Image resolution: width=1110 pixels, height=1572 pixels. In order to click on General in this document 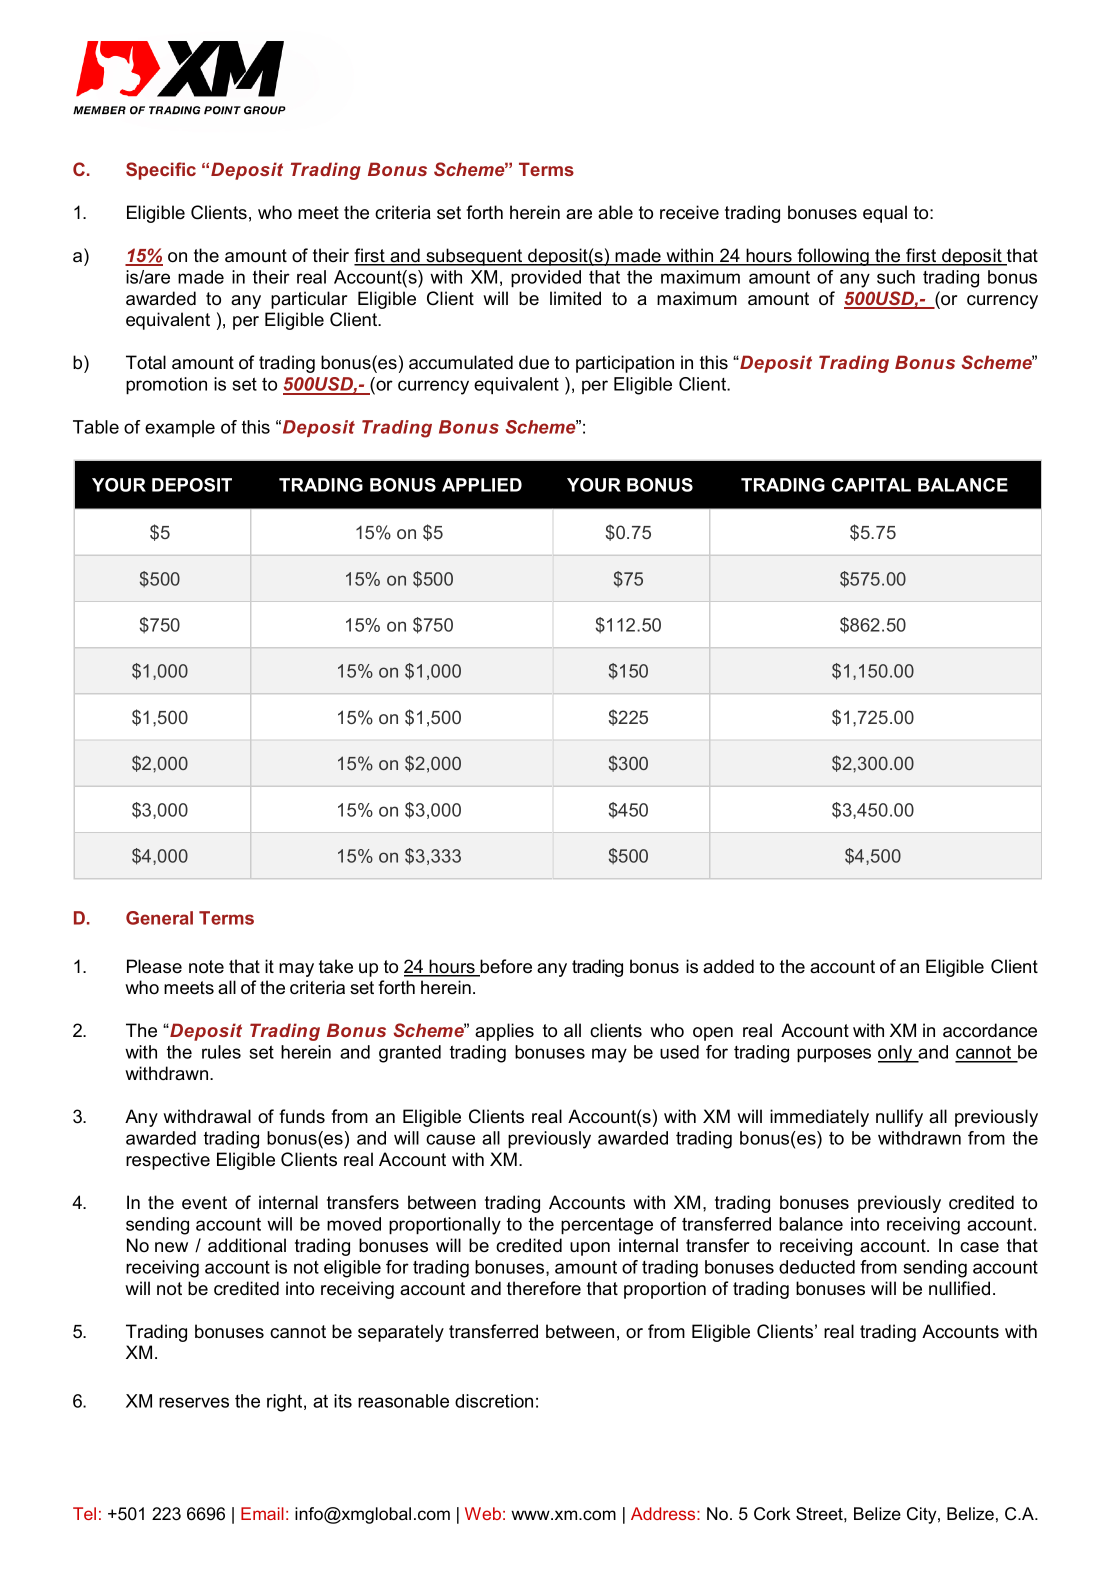, I will do `click(159, 918)`.
